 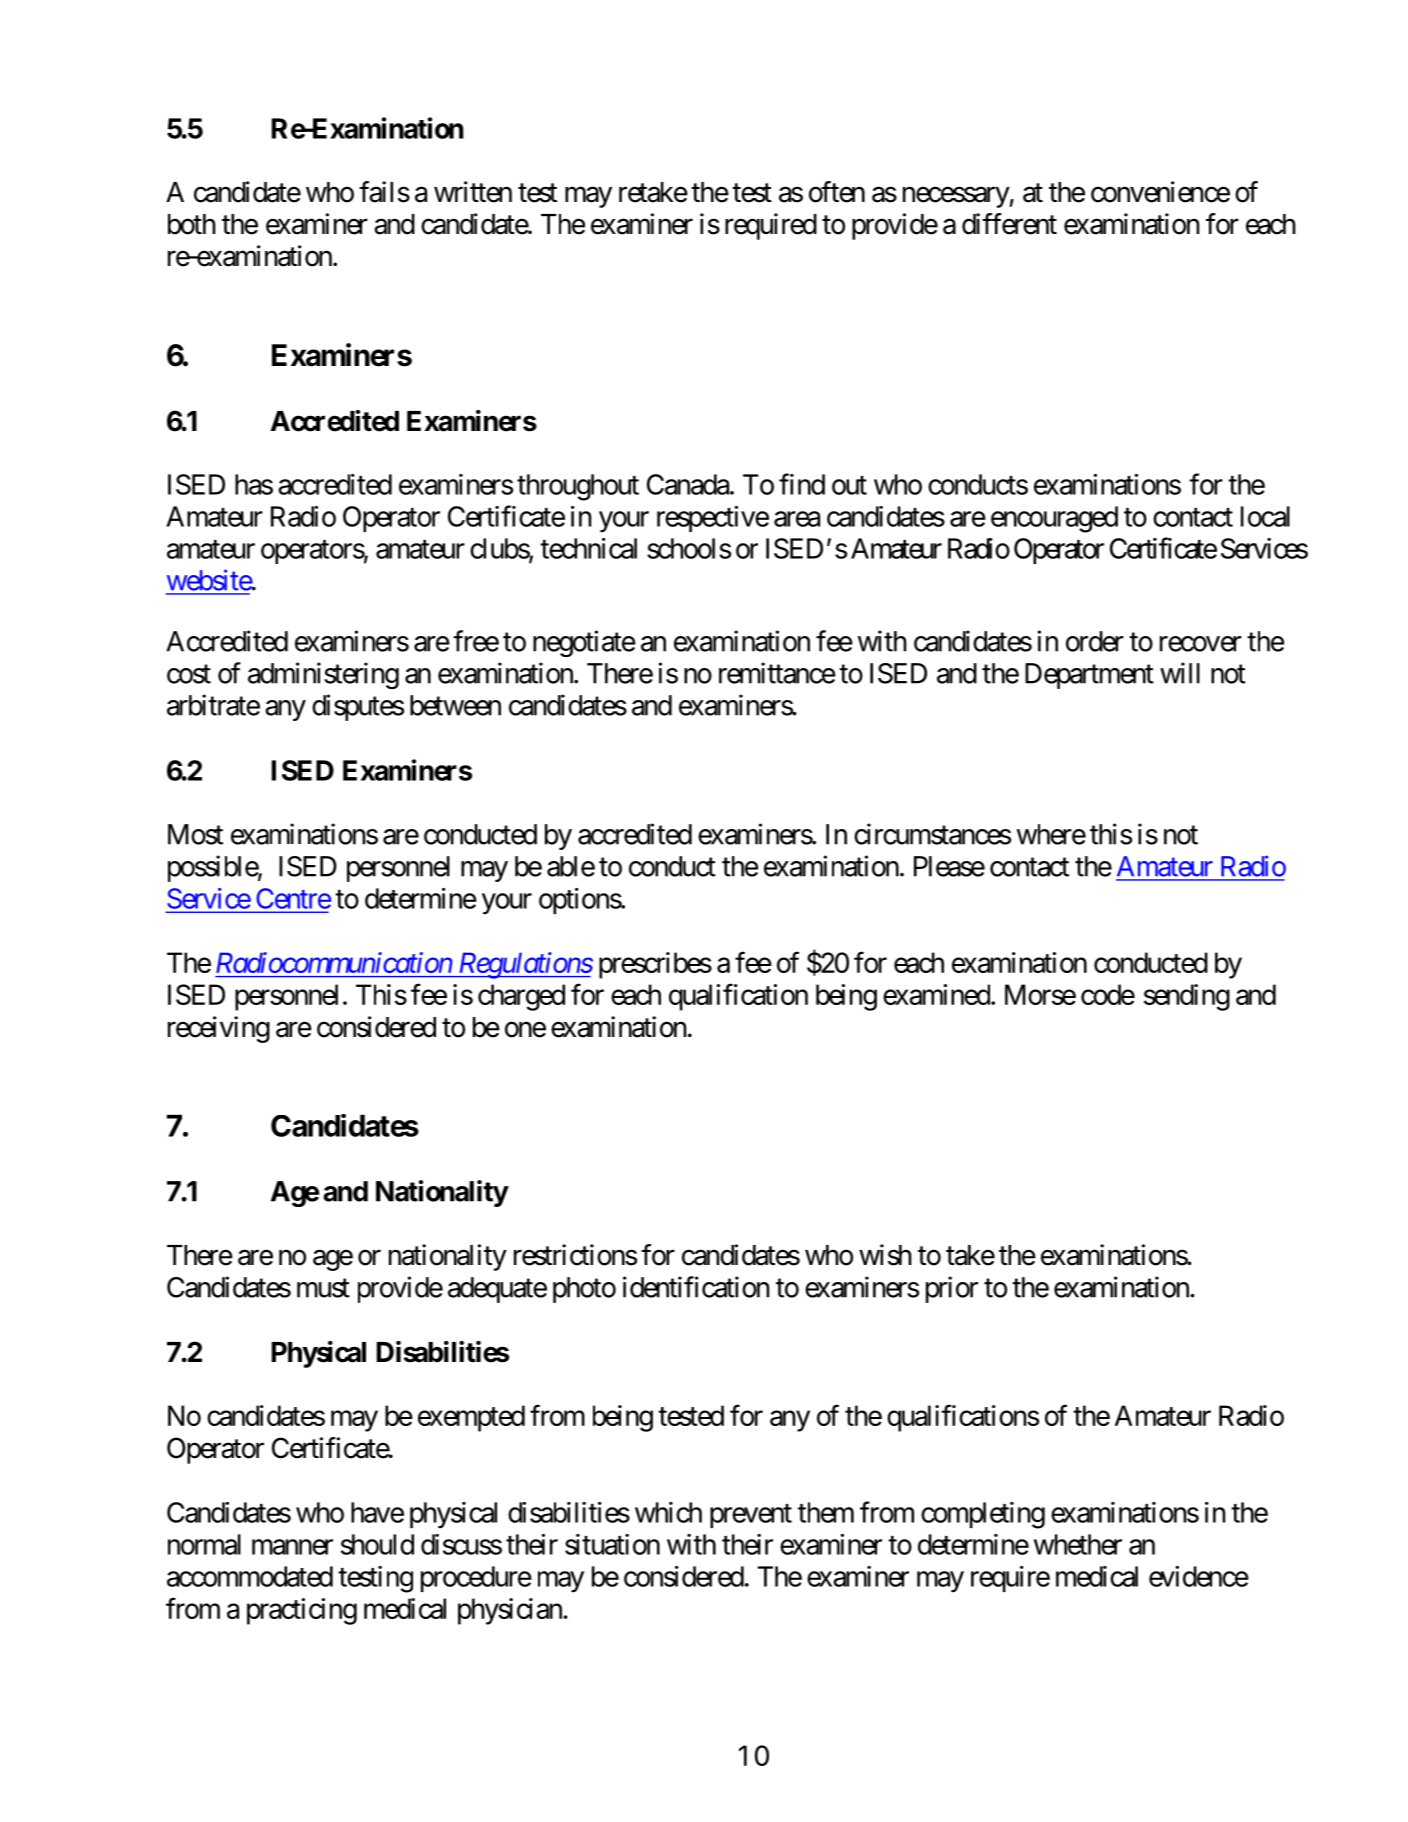 I want to click on often, so click(x=837, y=192).
